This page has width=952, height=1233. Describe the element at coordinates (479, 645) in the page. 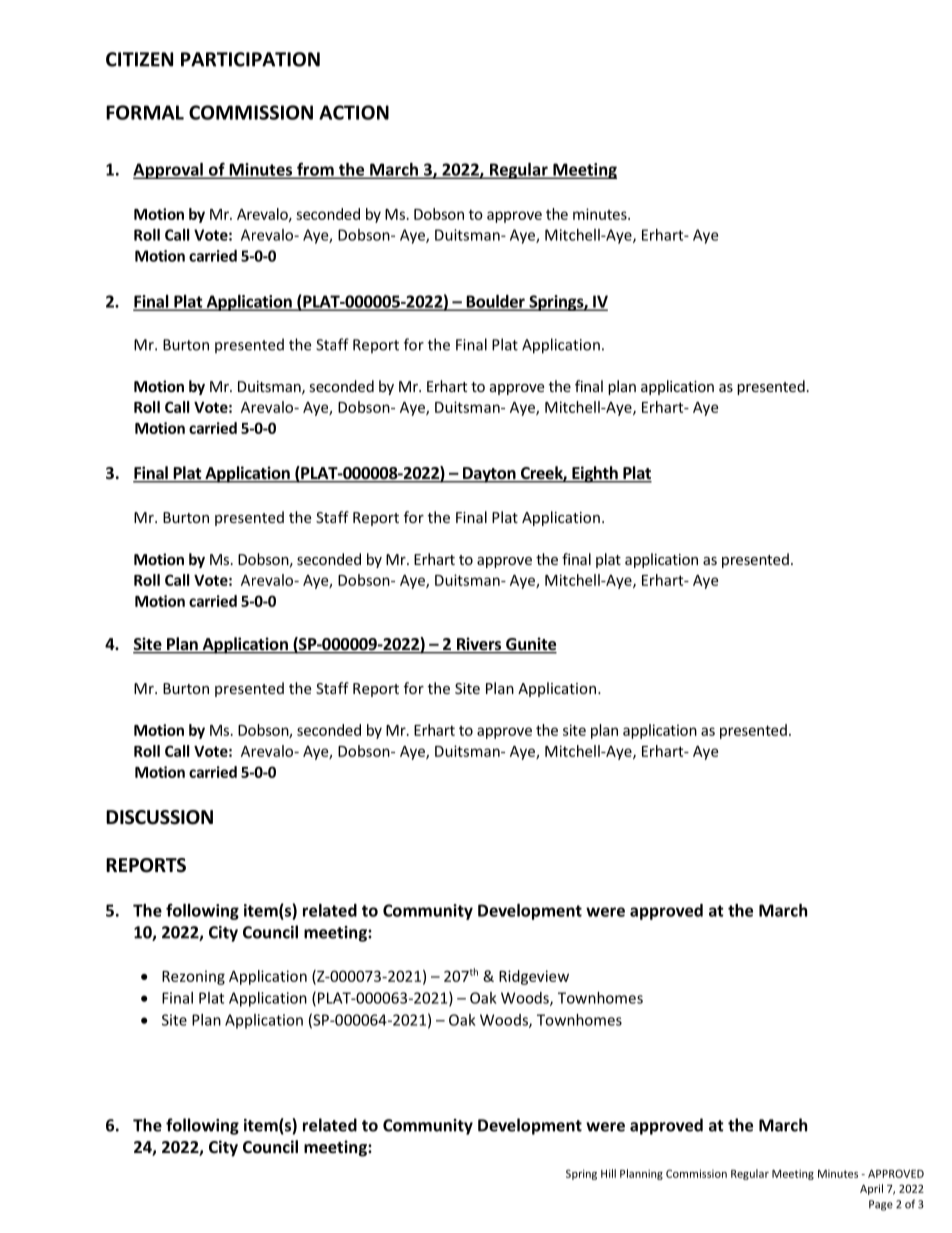

I see `Rivers` at that location.
